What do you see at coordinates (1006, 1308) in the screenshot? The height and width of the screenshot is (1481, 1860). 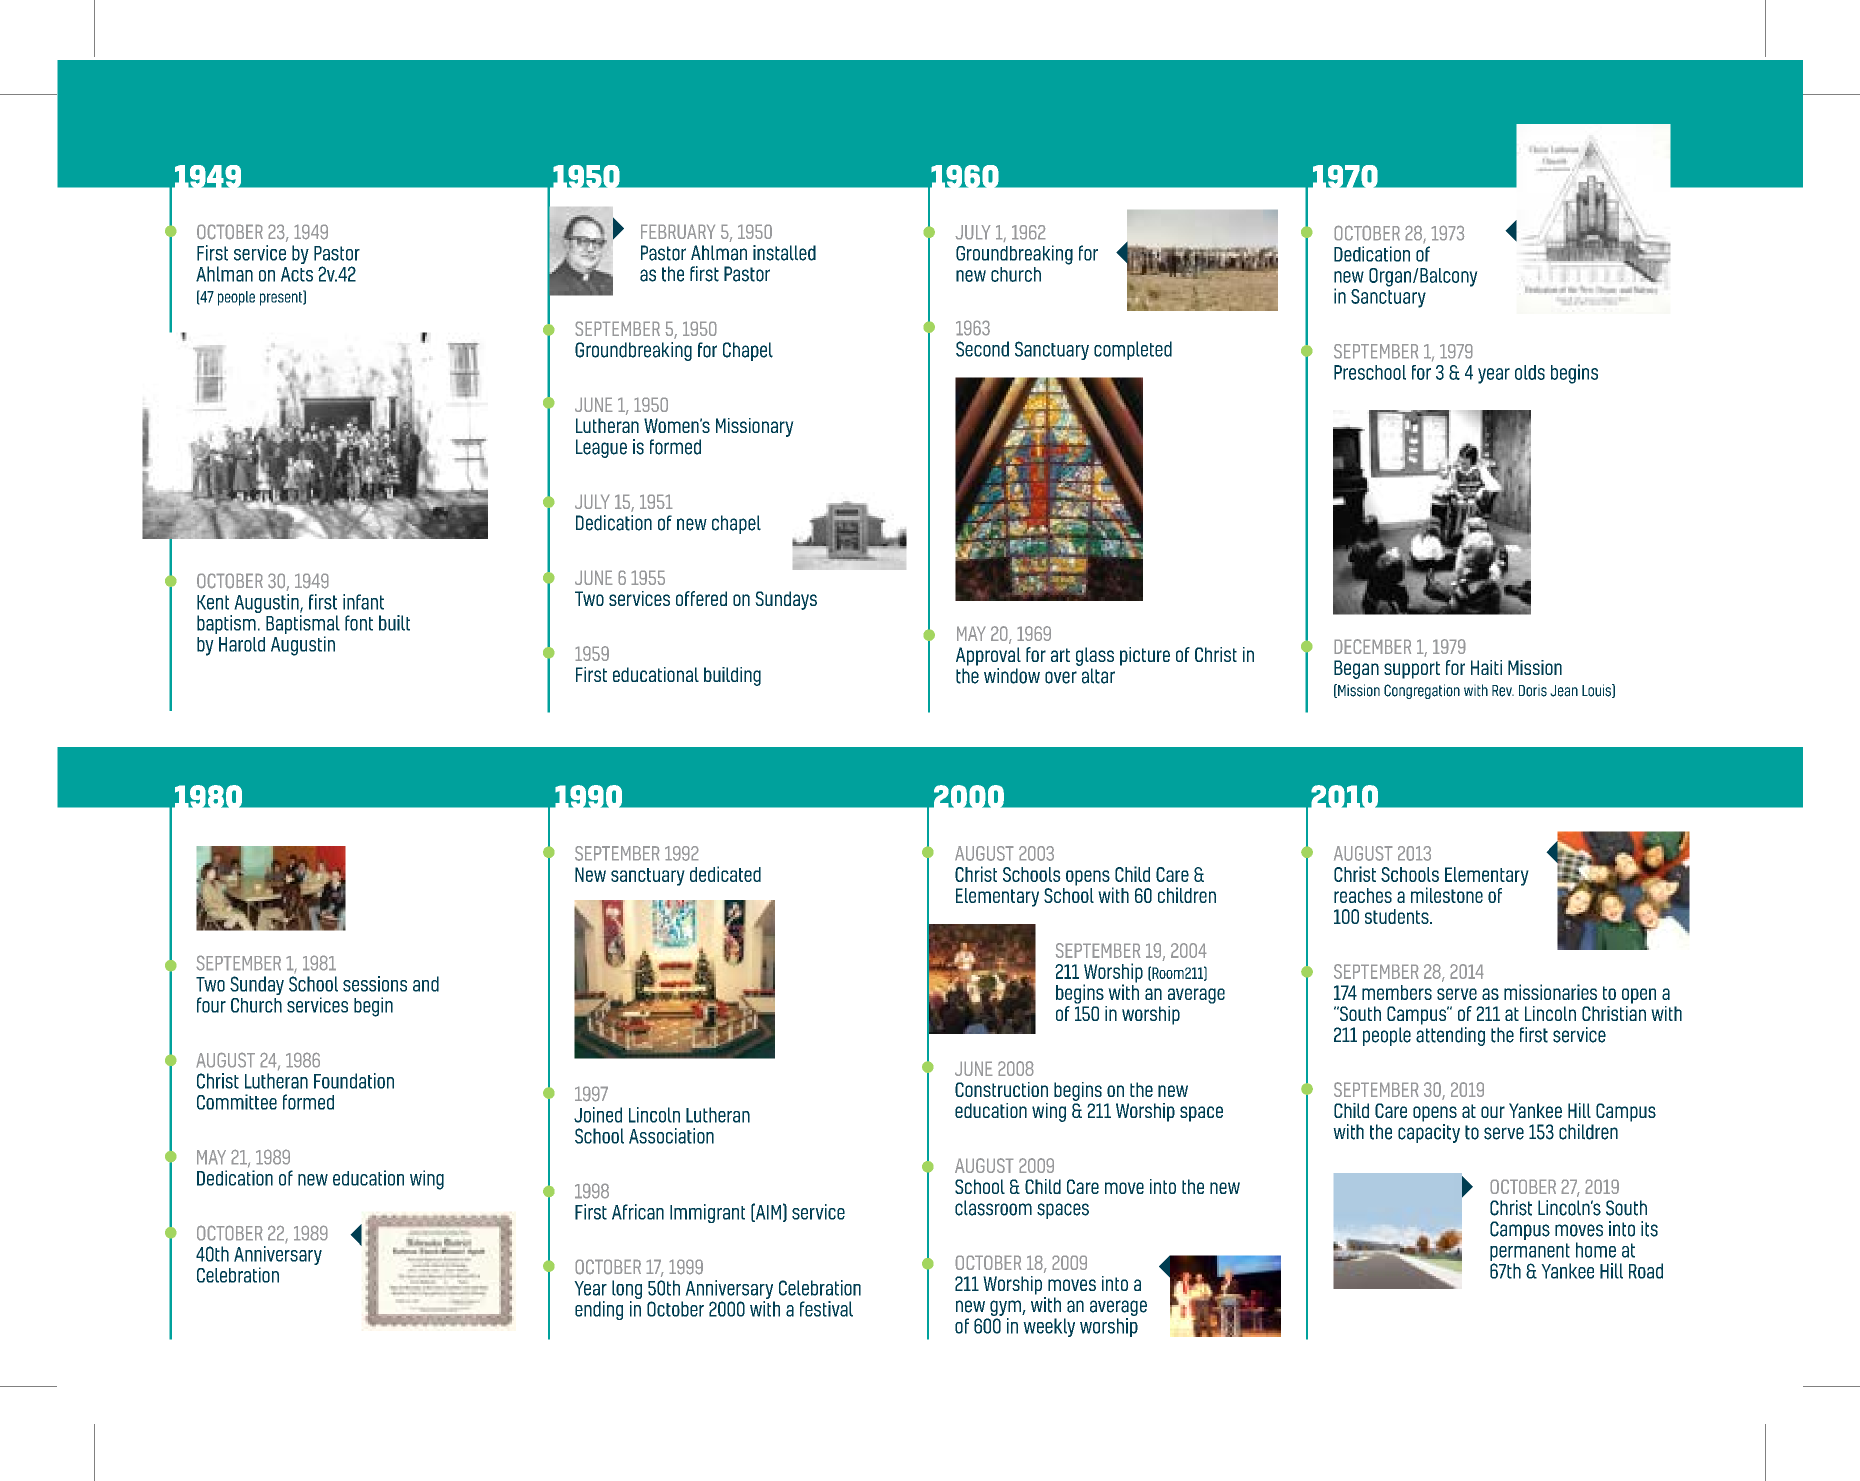 I see `gym` at bounding box center [1006, 1308].
